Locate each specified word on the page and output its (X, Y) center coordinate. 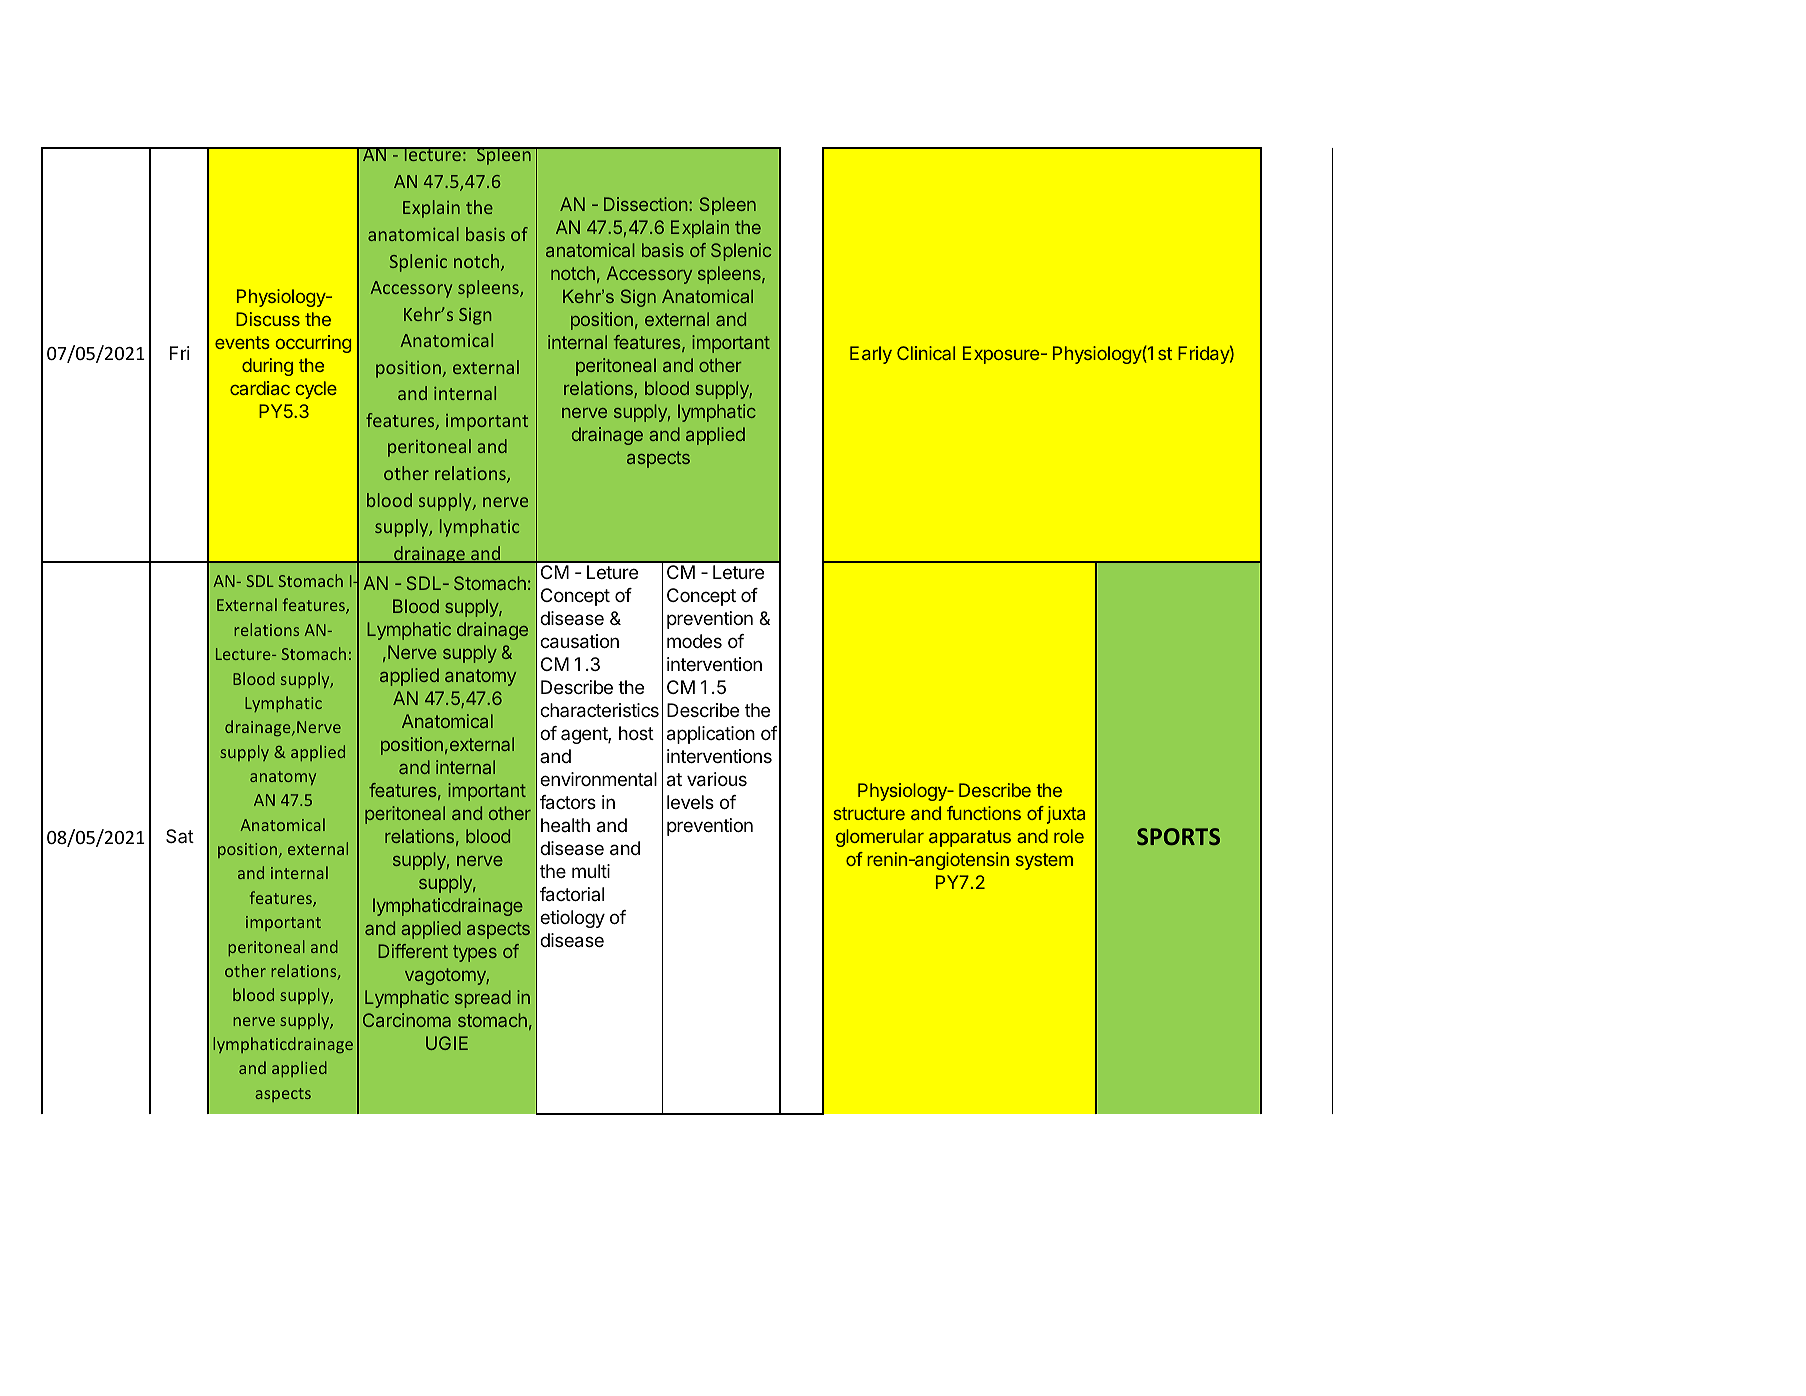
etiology (572, 919)
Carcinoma (407, 1020)
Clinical (926, 353)
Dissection (645, 204)
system (1044, 861)
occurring (313, 344)
